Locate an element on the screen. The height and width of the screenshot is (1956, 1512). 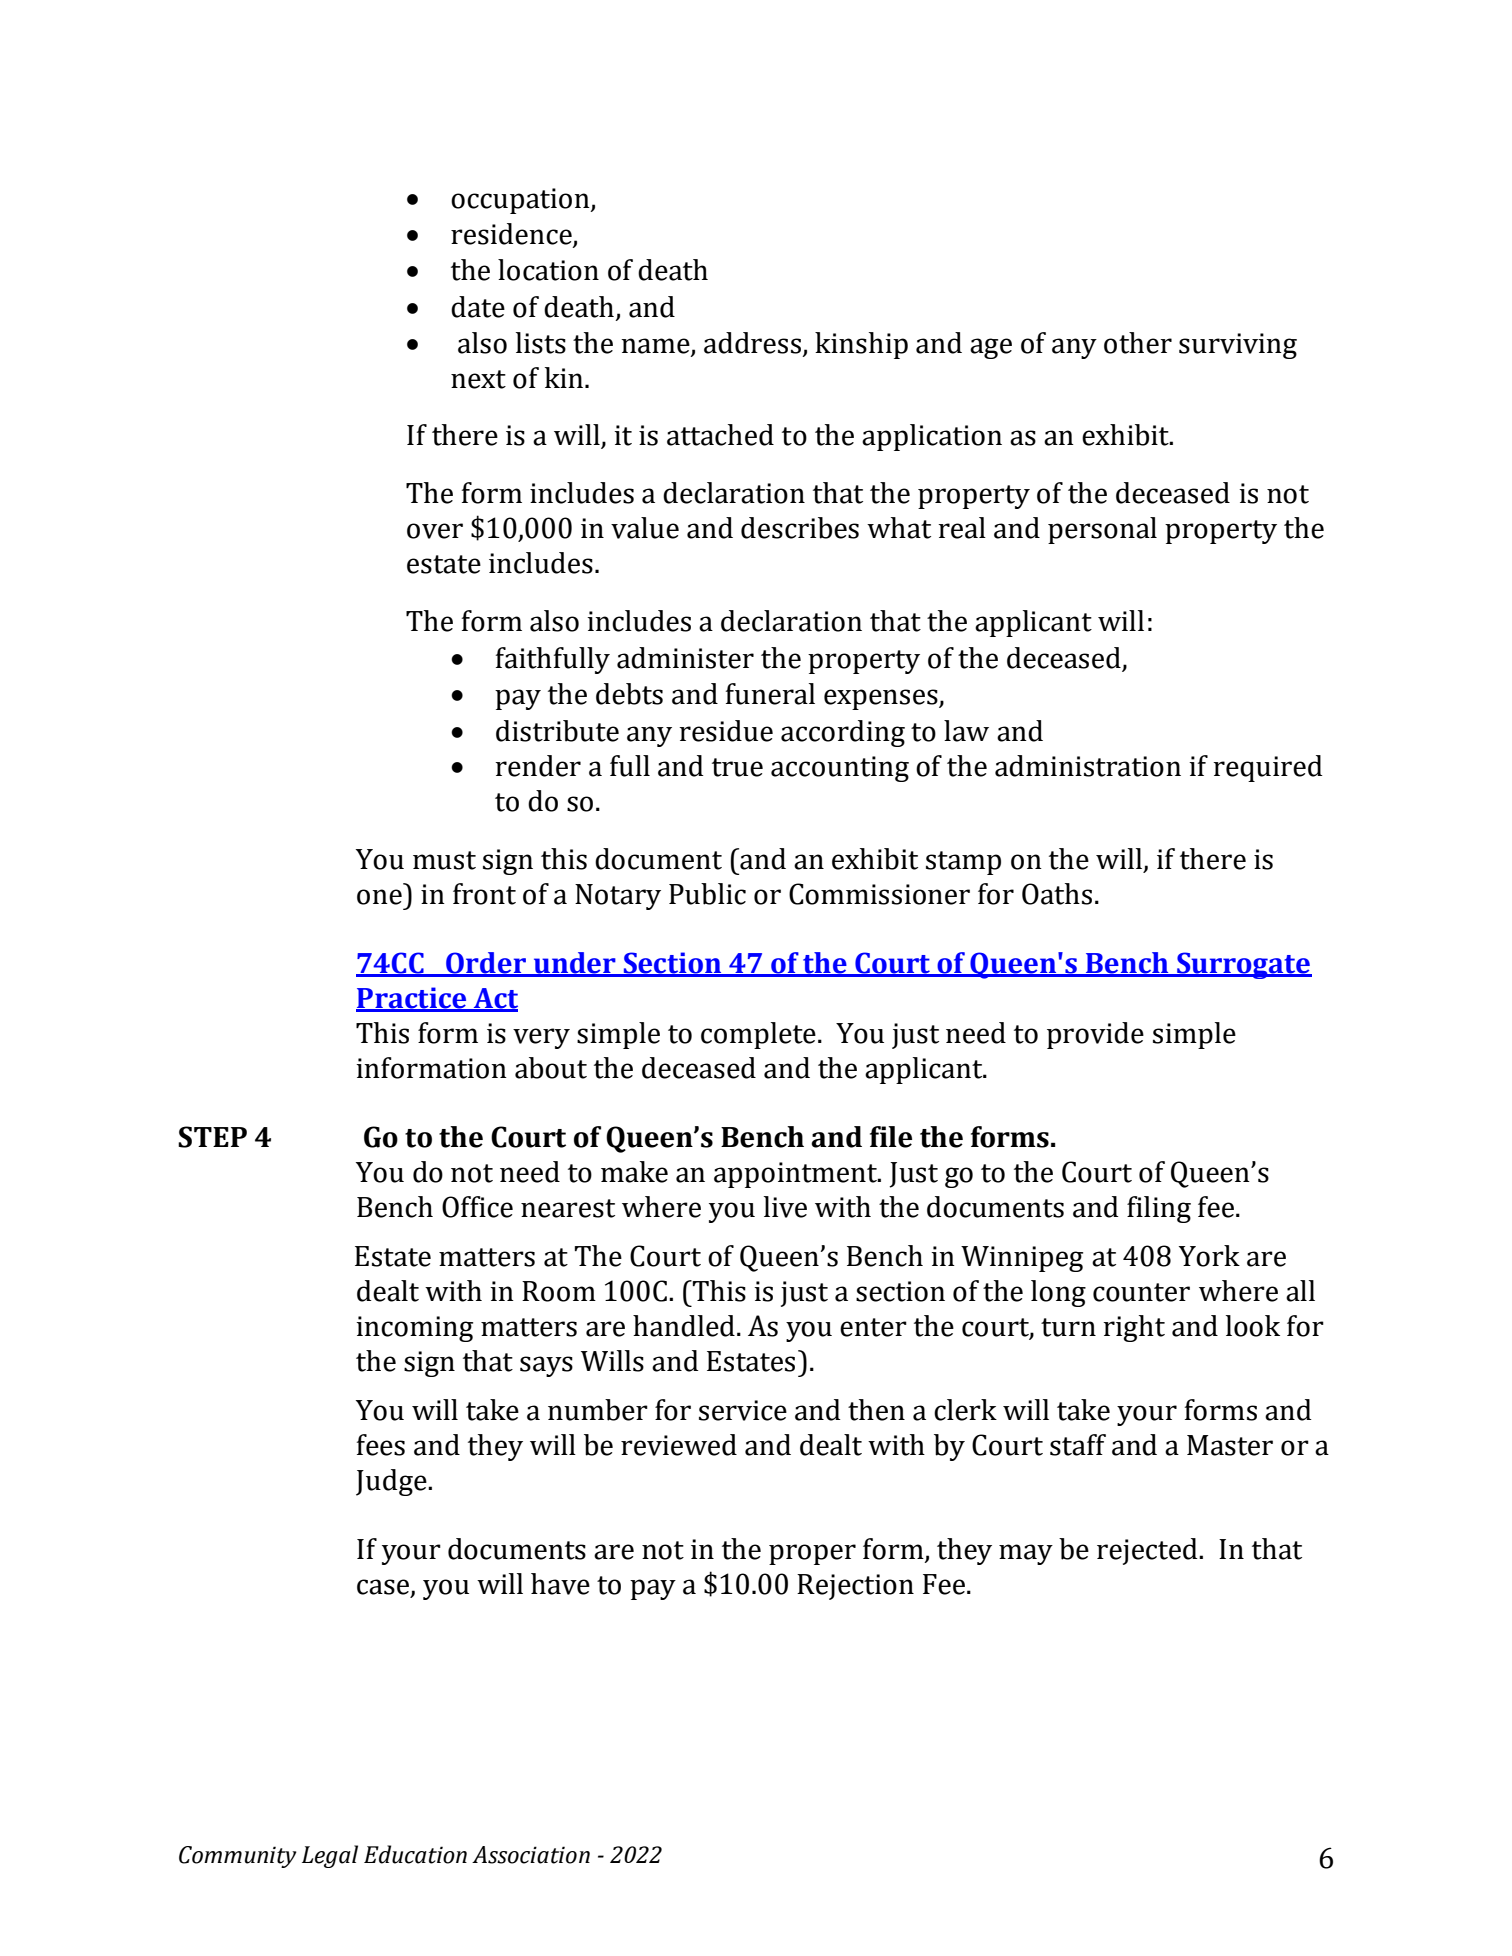
Association is located at coordinates (531, 1855).
